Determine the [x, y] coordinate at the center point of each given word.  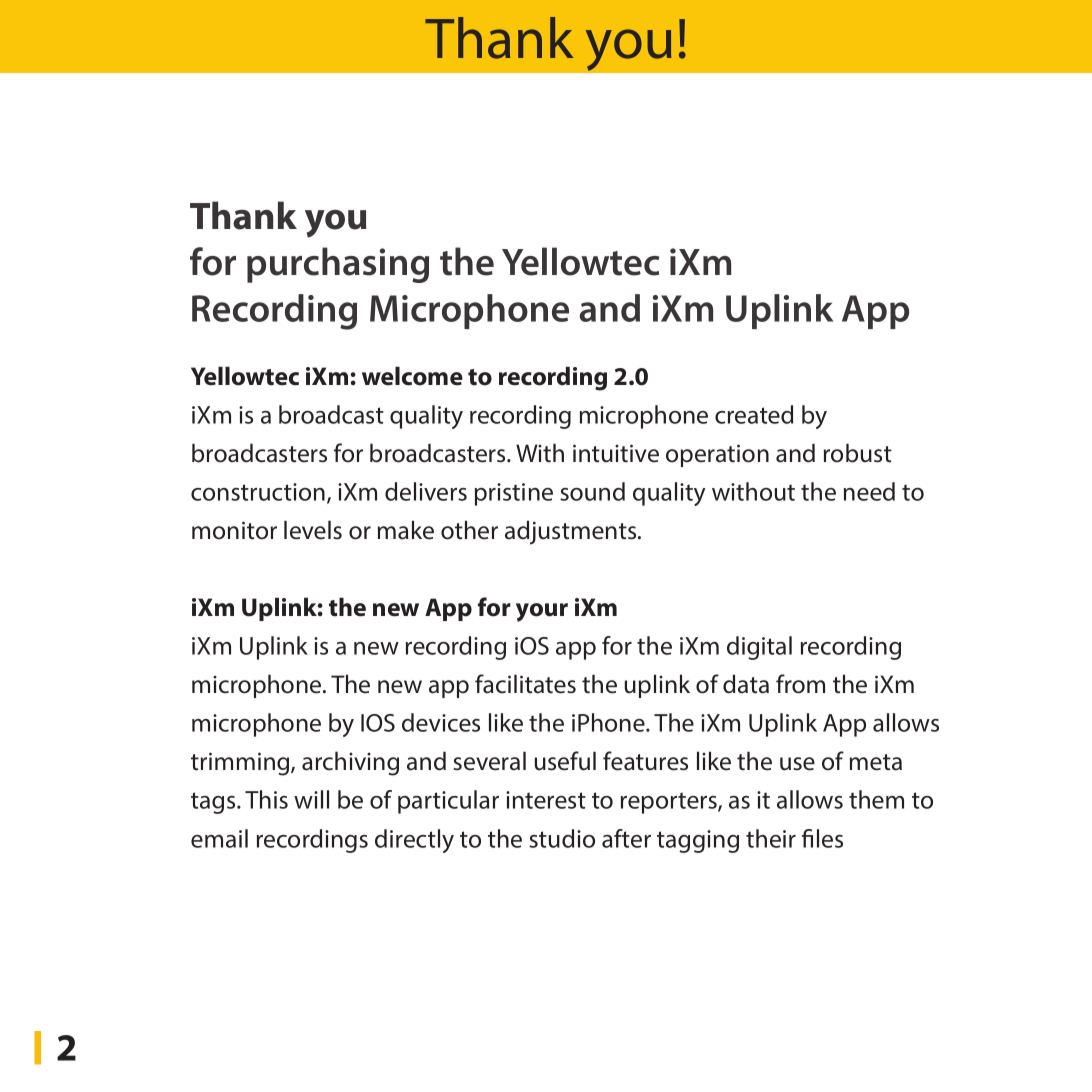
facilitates [525, 684]
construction [258, 492]
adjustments [572, 532]
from [800, 684]
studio [562, 838]
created [754, 414]
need [869, 491]
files [822, 838]
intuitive [616, 453]
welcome [412, 376]
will [311, 799]
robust [858, 453]
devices [441, 722]
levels [313, 530]
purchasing [338, 265]
